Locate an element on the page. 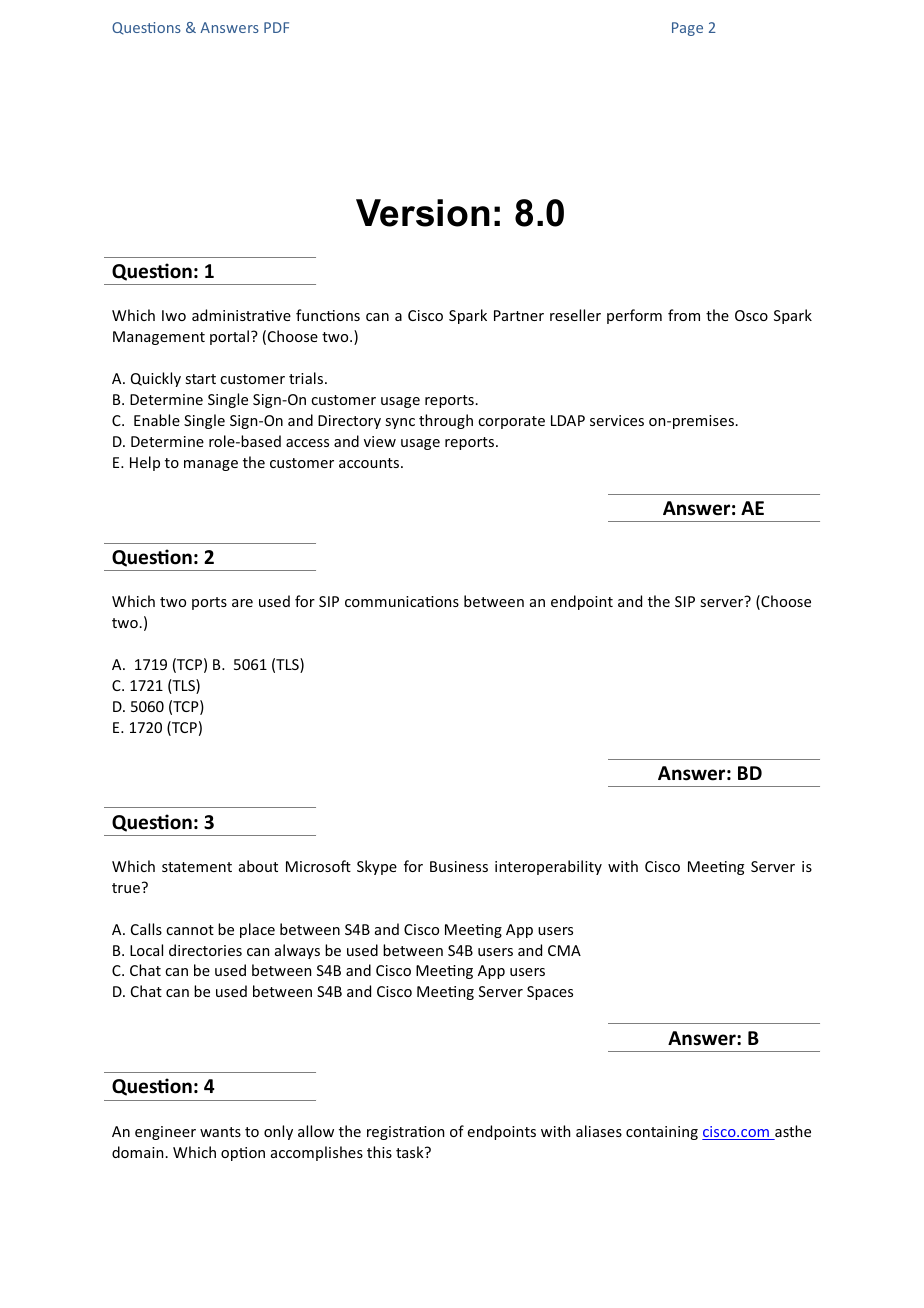 This document has height=1308, width=924. Page is located at coordinates (687, 29).
